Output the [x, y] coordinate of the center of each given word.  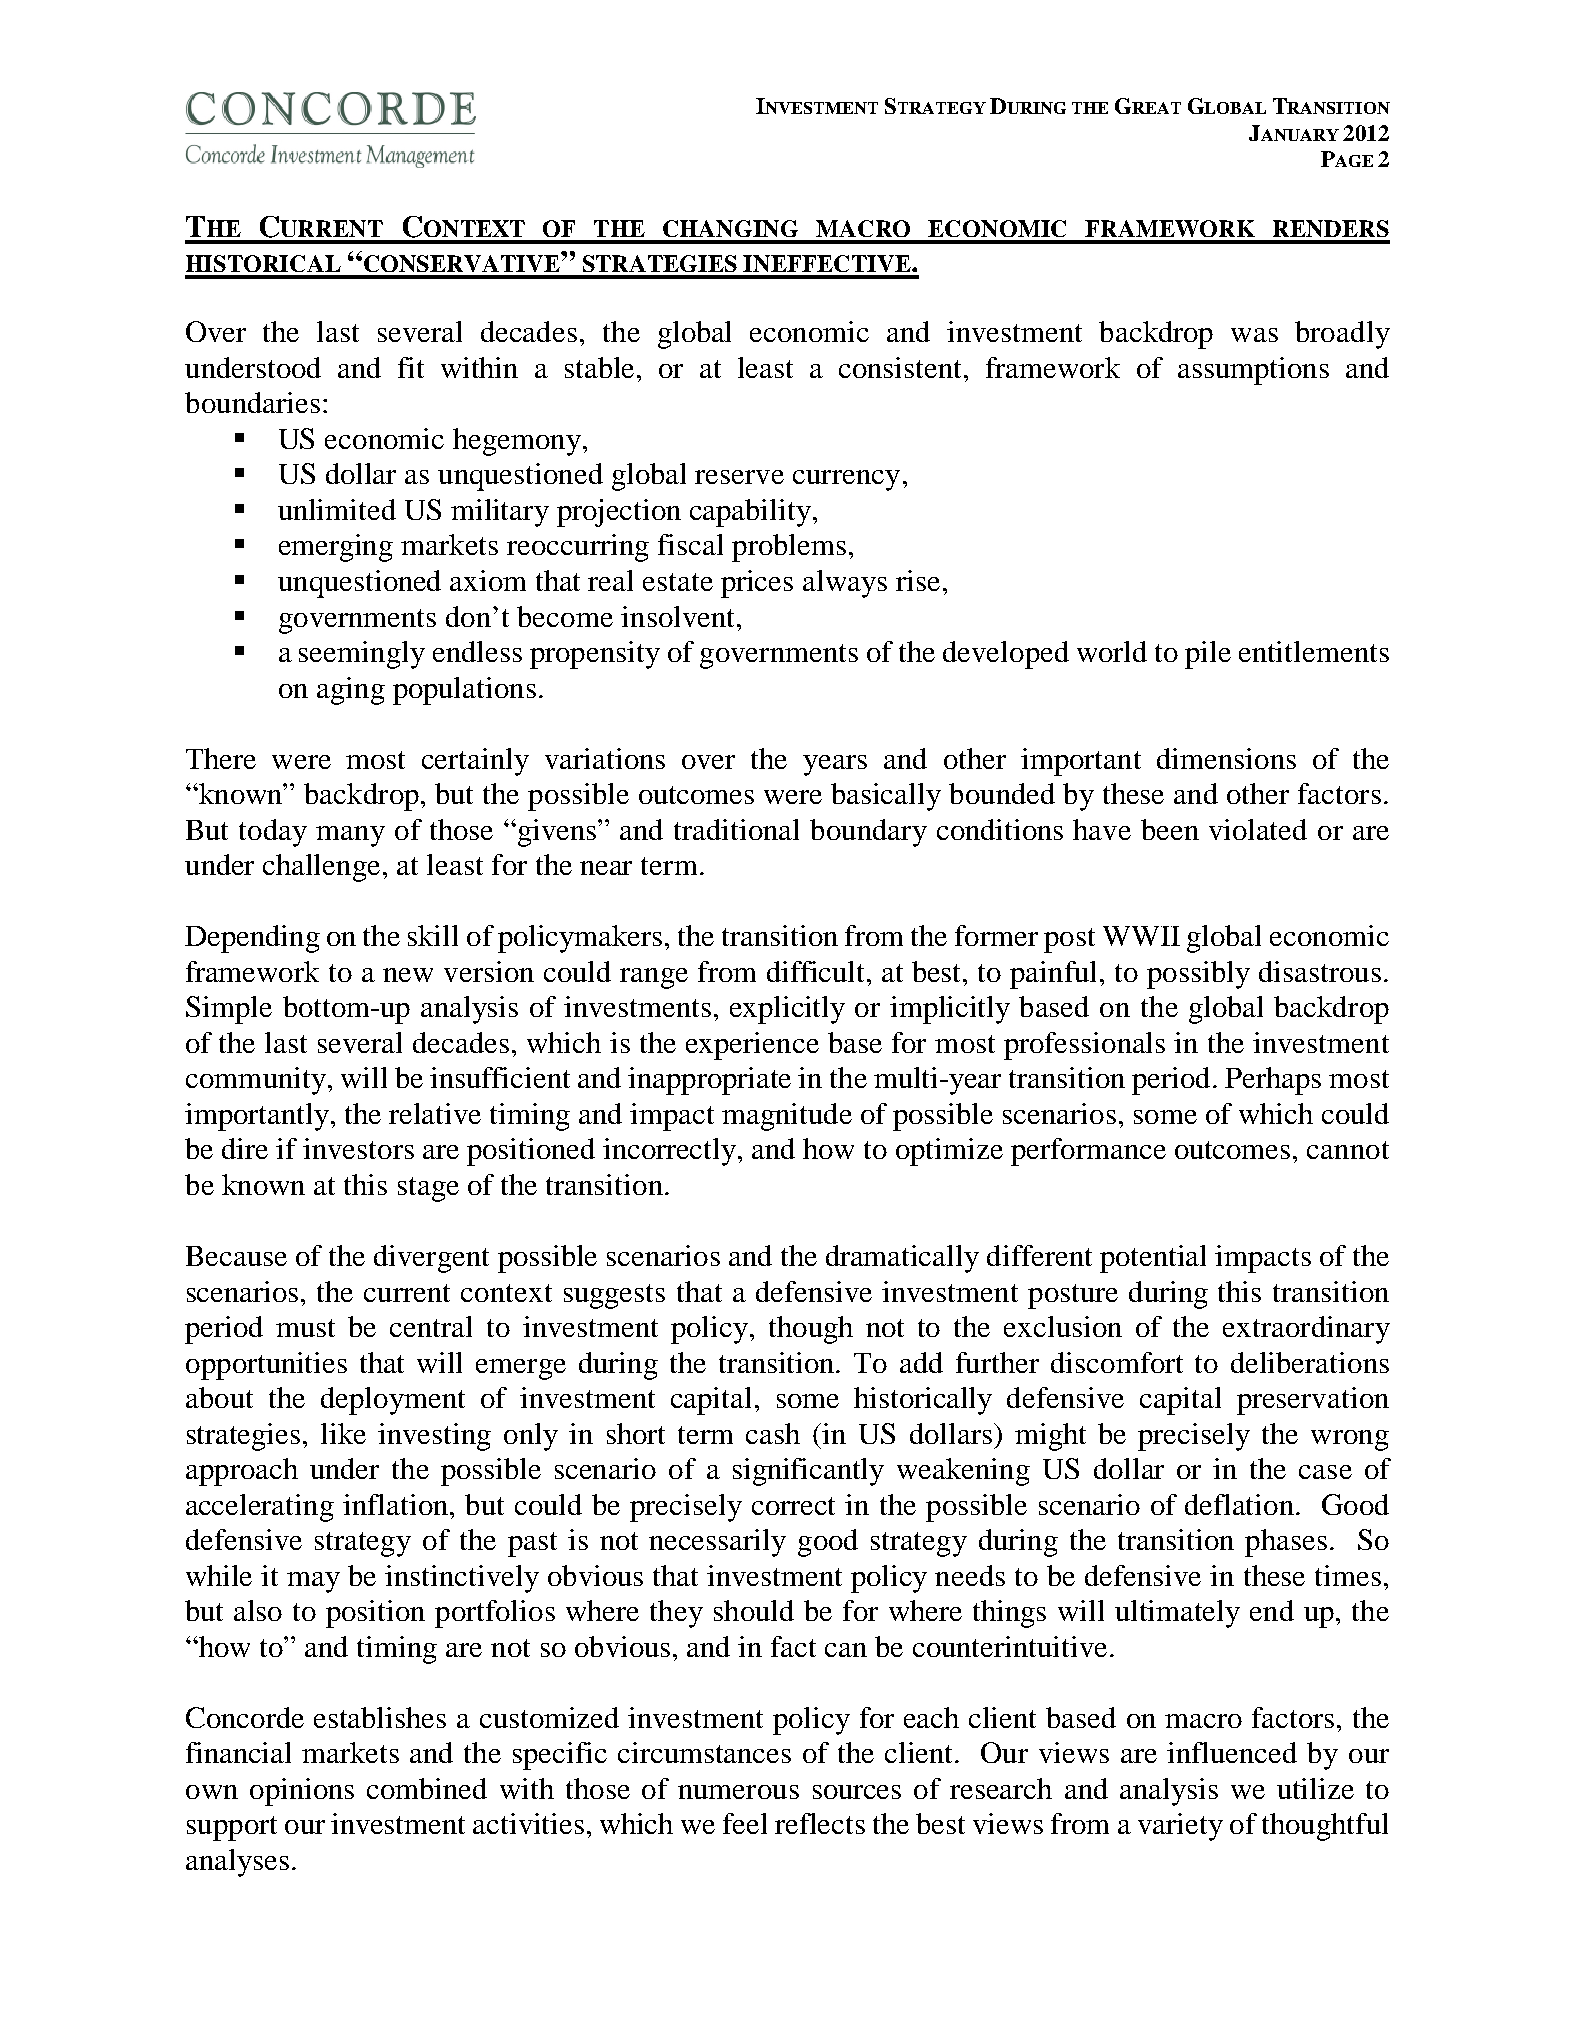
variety [1180, 1827]
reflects [820, 1823]
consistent [900, 367]
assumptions [1253, 371]
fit [411, 367]
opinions [302, 1792]
